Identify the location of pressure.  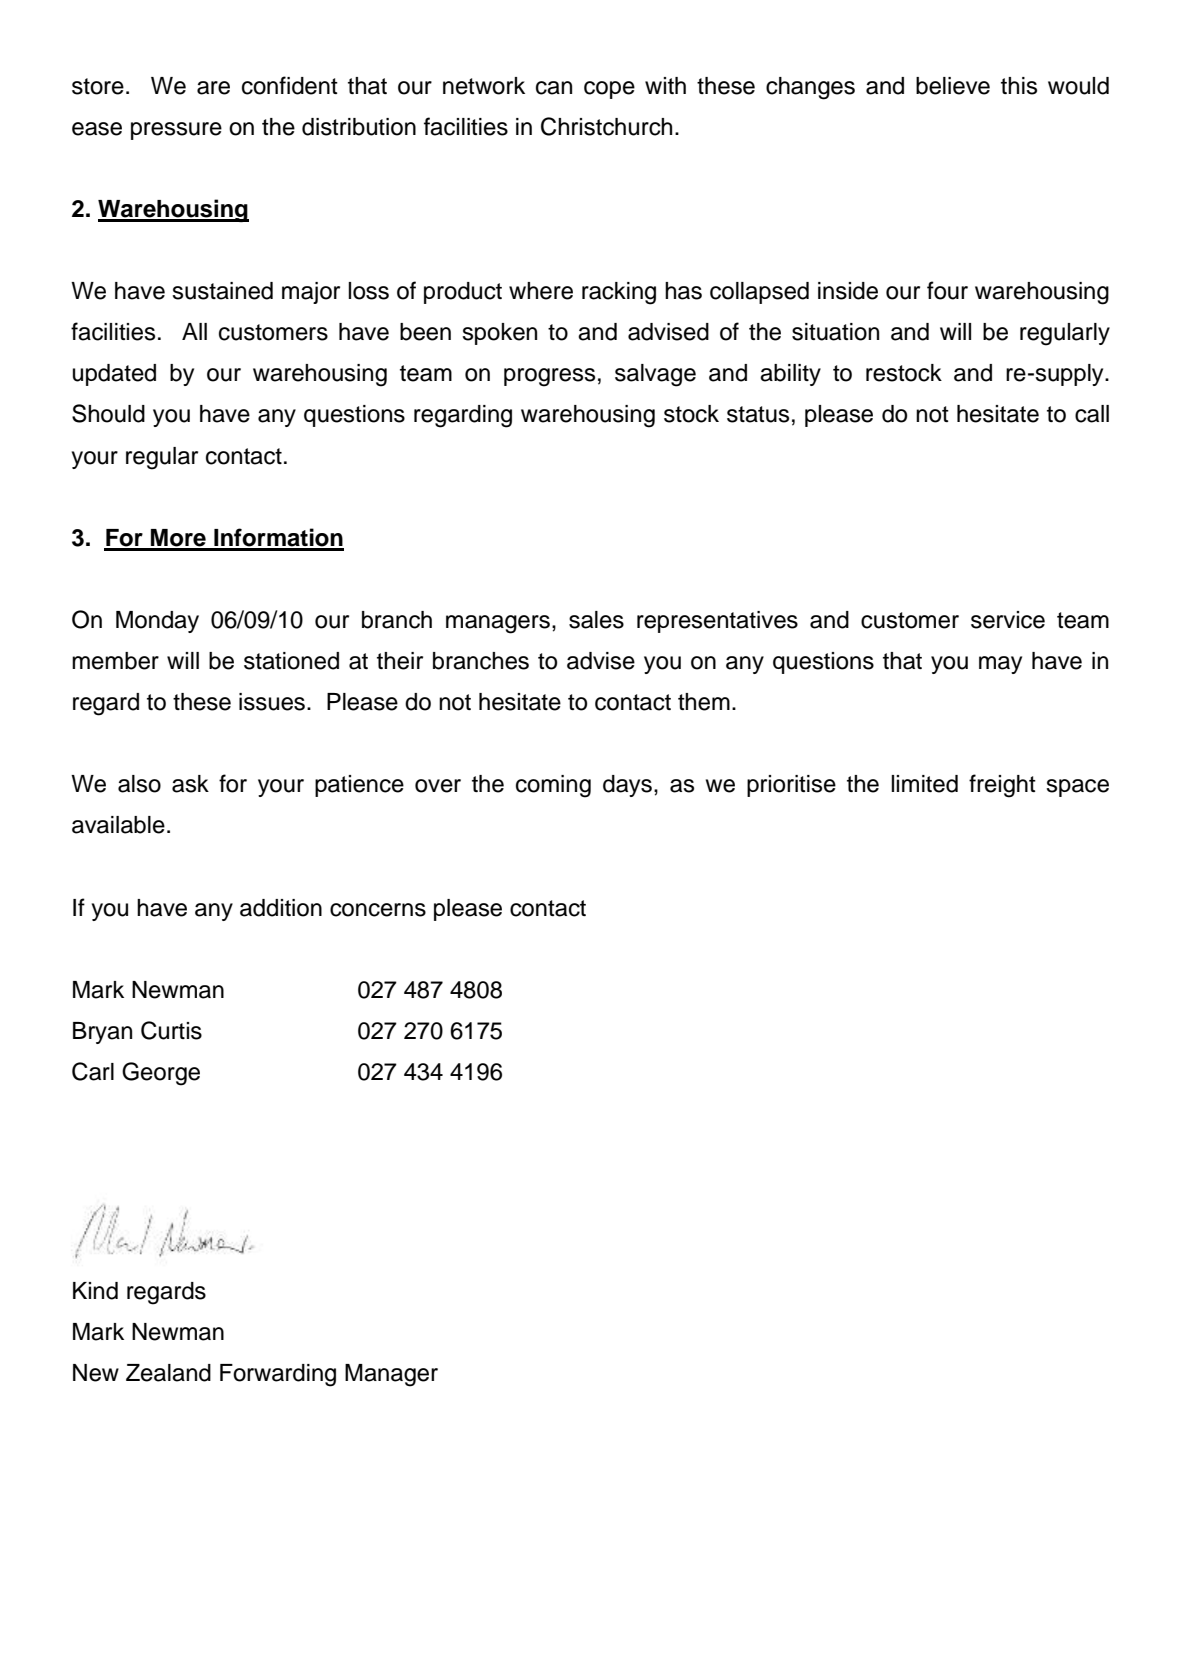
(176, 131).
